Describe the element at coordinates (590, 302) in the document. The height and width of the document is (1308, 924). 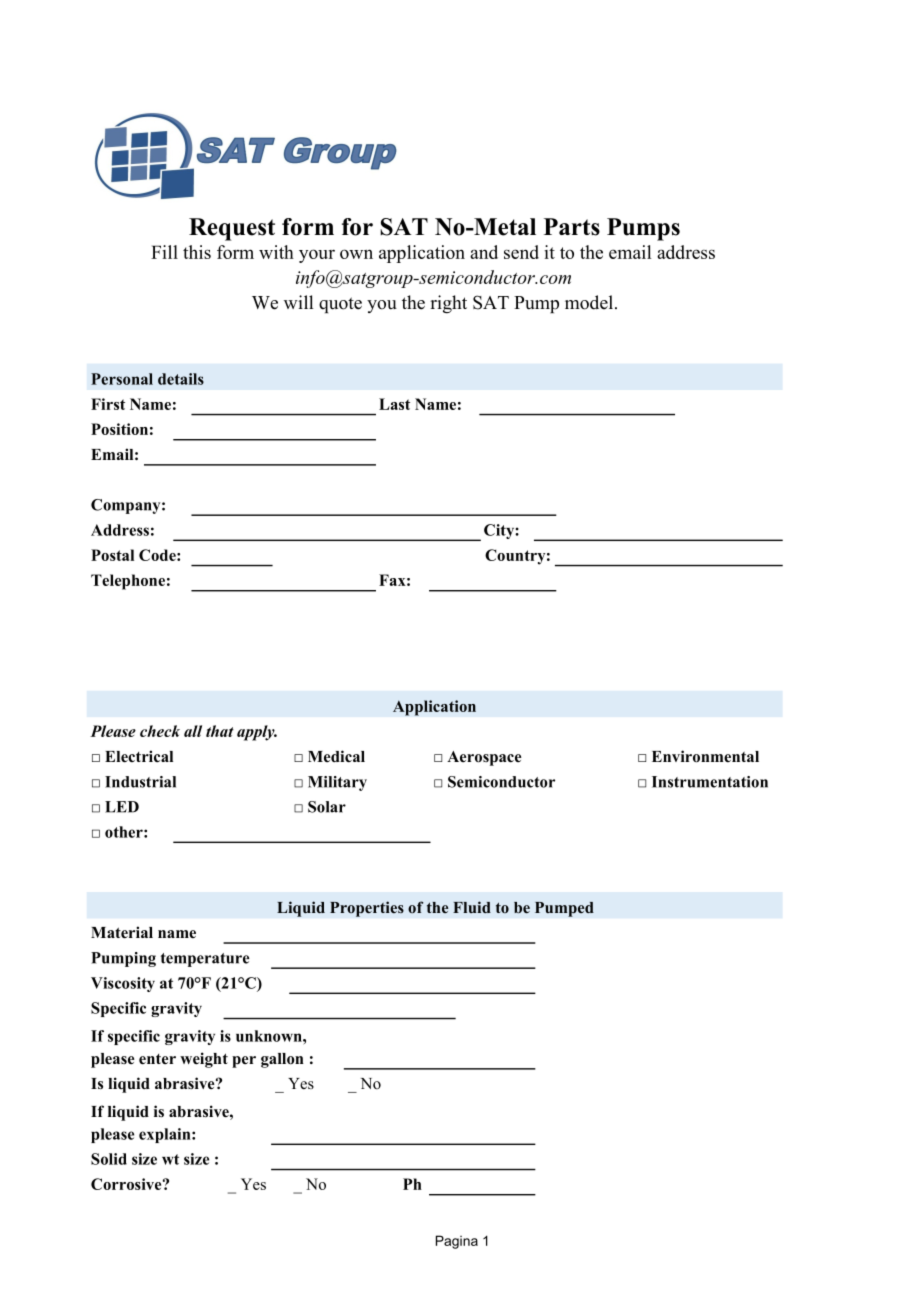
I see `model` at that location.
